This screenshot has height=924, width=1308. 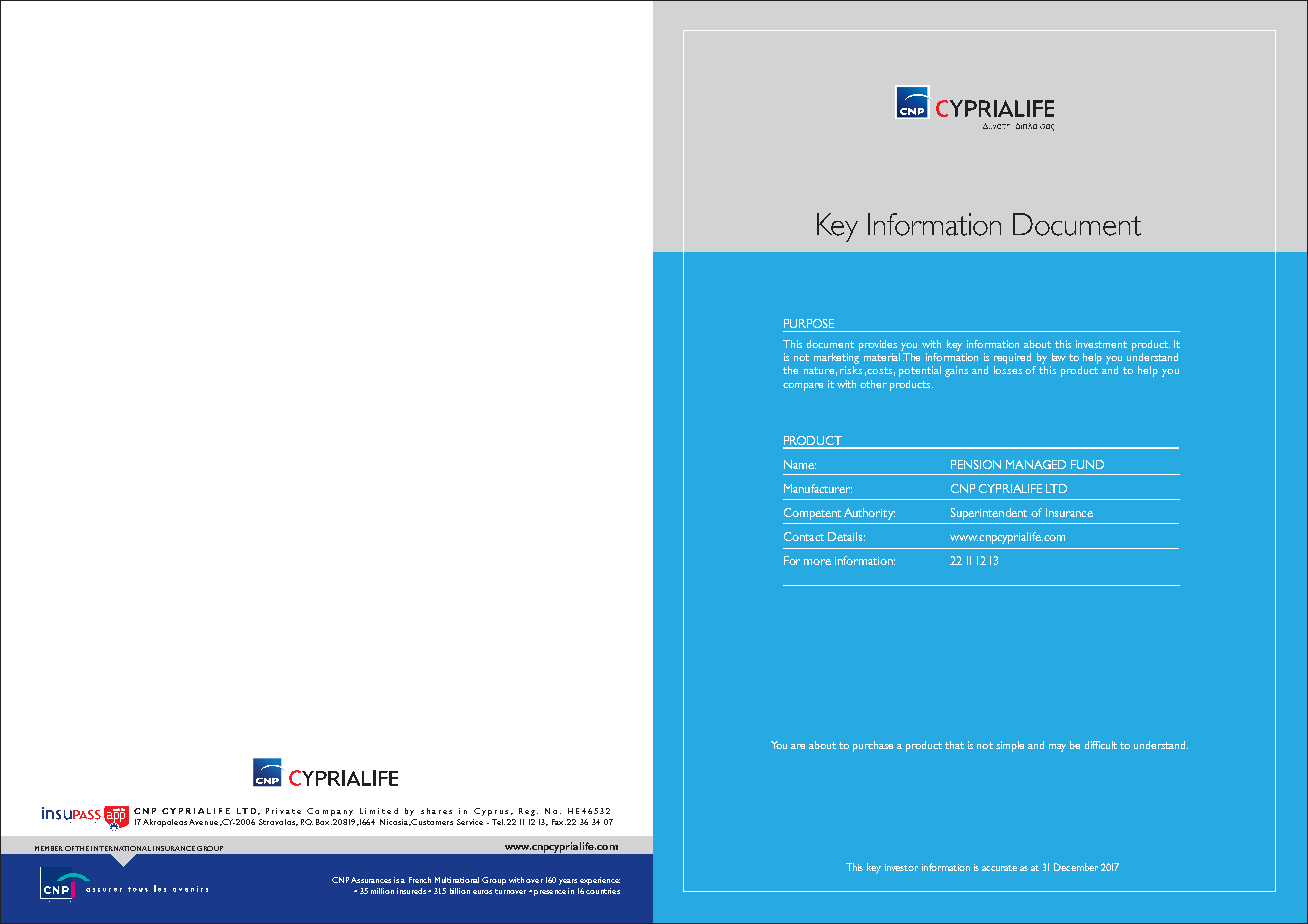 I want to click on PURPOSE, so click(x=809, y=323).
